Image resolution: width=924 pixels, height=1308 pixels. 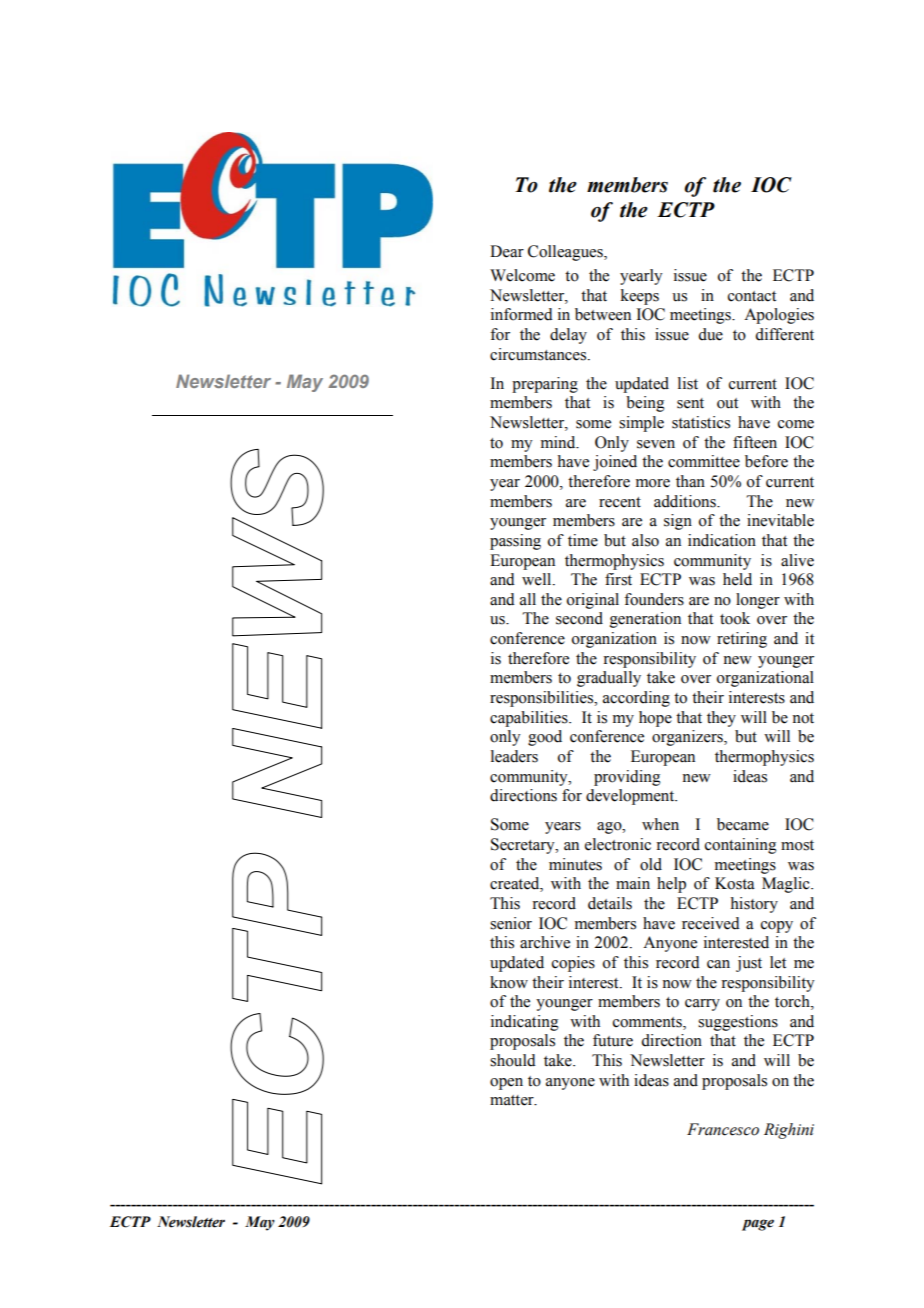 What do you see at coordinates (543, 699) in the screenshot?
I see `responsibilities` at bounding box center [543, 699].
